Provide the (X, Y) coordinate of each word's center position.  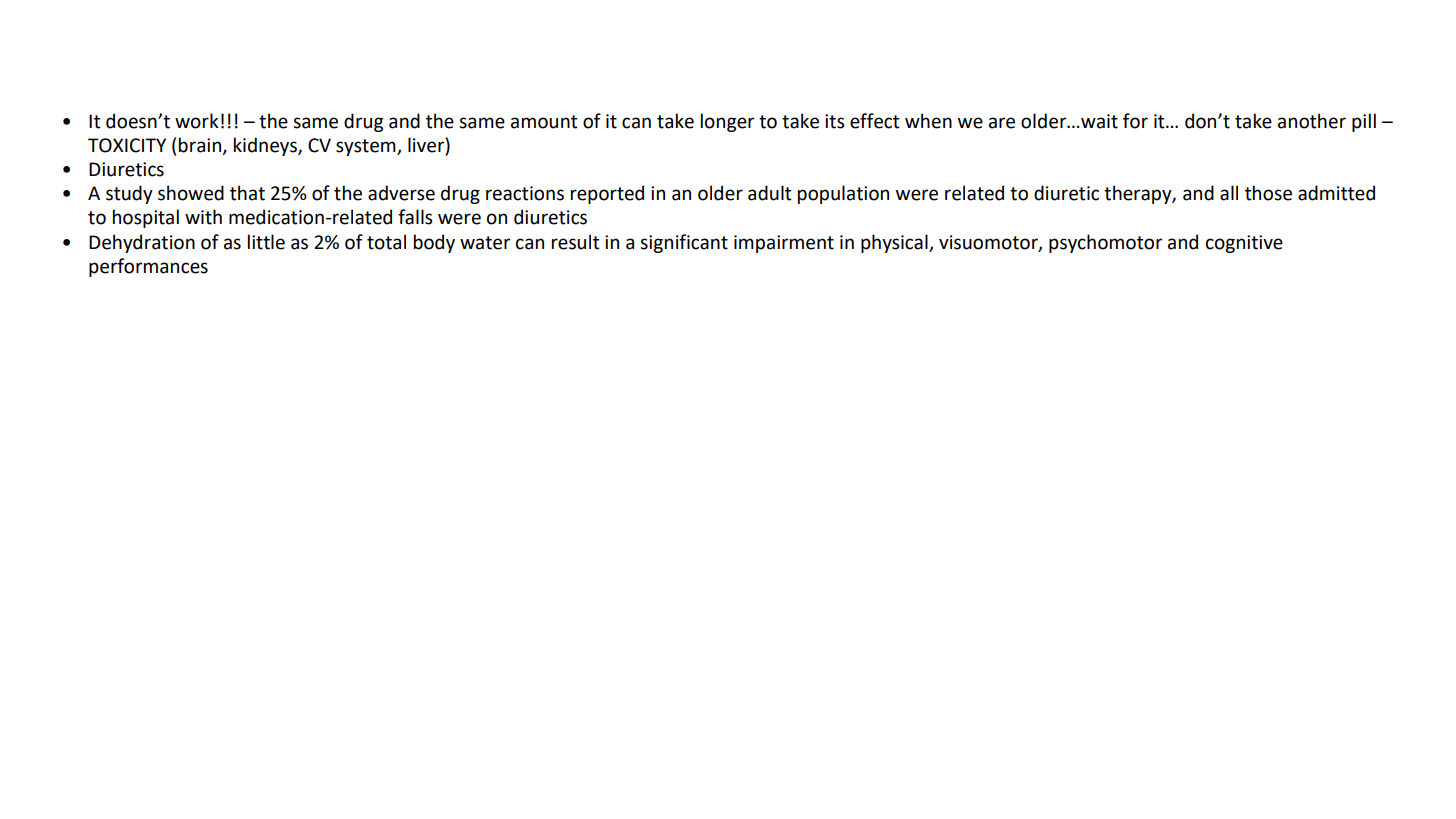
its (835, 121)
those (1268, 193)
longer (727, 122)
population (843, 194)
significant (684, 243)
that (247, 193)
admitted (1336, 193)
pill (1364, 122)
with (203, 217)
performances (148, 267)
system (367, 147)
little (266, 242)
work (197, 121)
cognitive (1244, 244)
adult (770, 193)
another (1312, 121)
